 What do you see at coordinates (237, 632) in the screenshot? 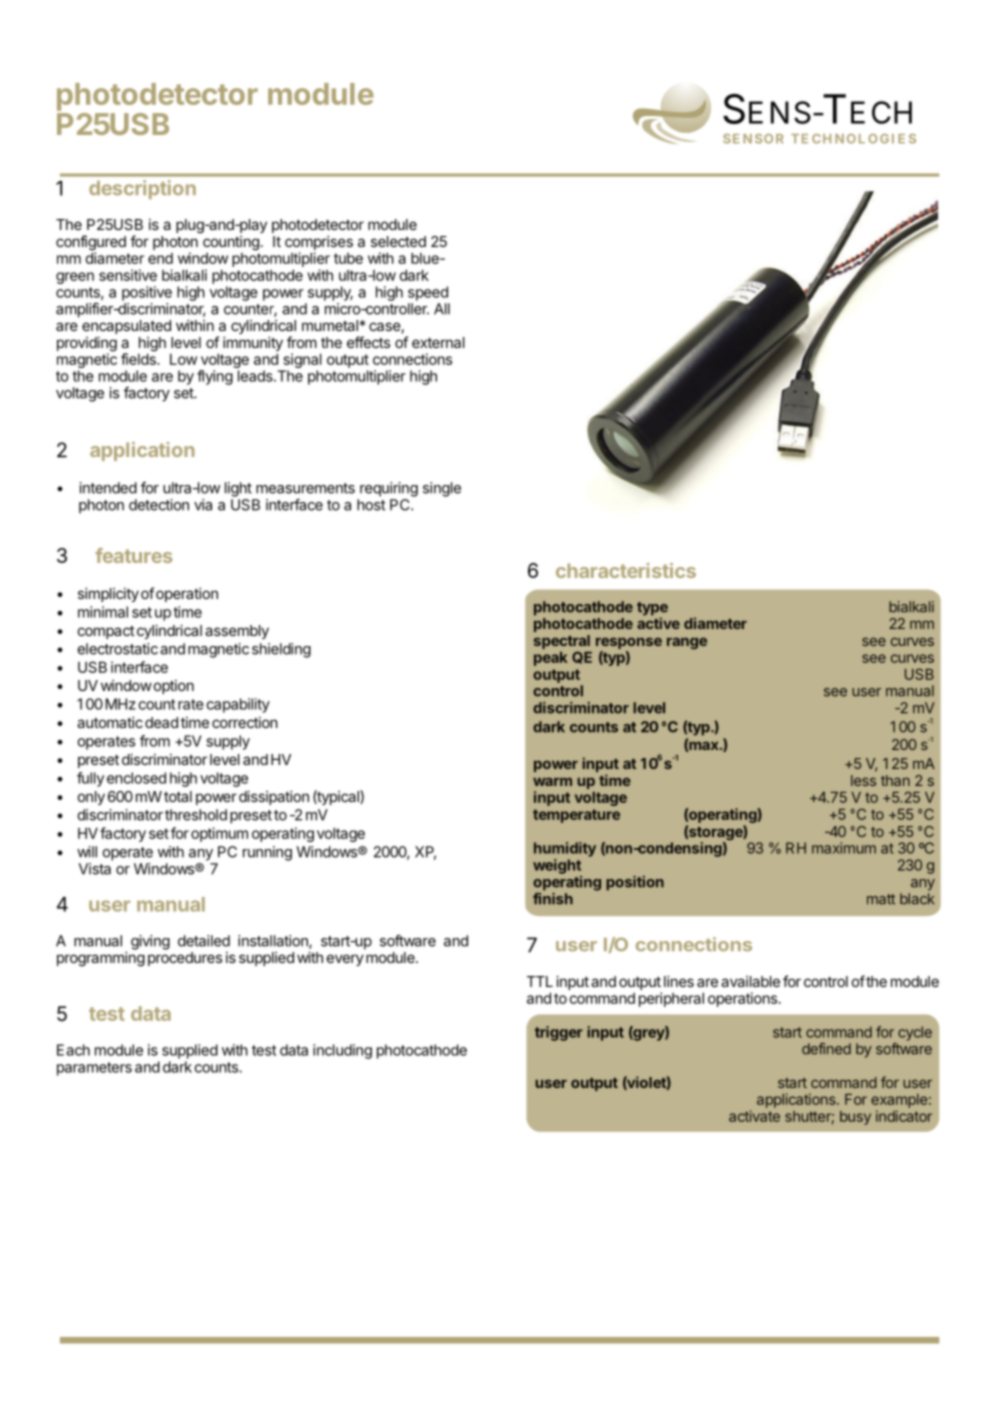
I see `assembly` at bounding box center [237, 632].
